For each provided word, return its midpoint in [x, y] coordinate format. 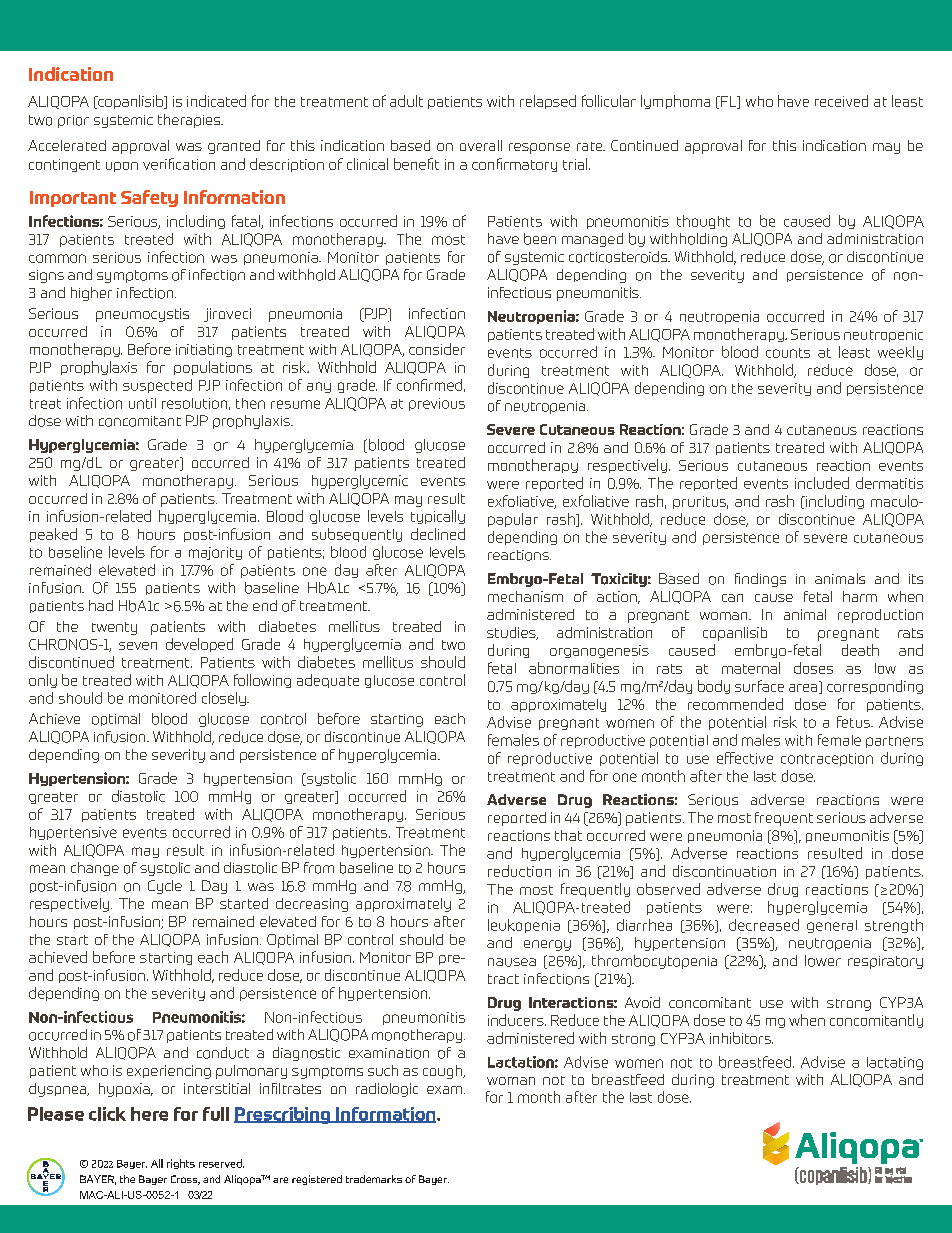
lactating [895, 1063]
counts [788, 353]
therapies [190, 121]
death [860, 650]
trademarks [374, 1179]
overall [481, 145]
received [841, 101]
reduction [519, 871]
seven [138, 646]
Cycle [165, 887]
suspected [157, 386]
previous [437, 404]
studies [512, 633]
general [832, 926]
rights [181, 1164]
